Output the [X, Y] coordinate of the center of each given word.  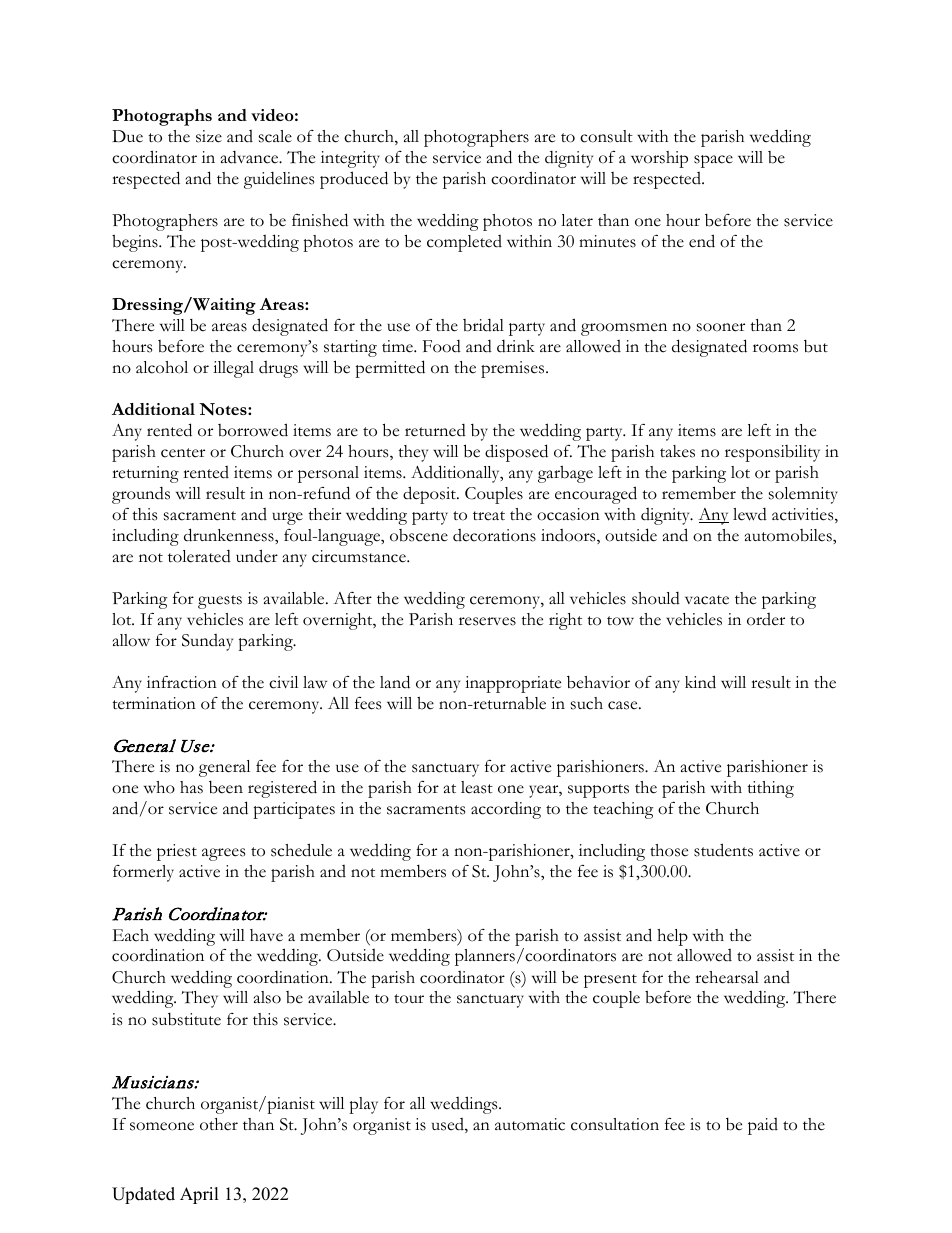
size [209, 136]
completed [464, 243]
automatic [530, 1124]
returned [435, 430]
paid [763, 1126]
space [713, 161]
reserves [487, 621]
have [266, 935]
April [199, 1195]
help [672, 937]
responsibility [772, 453]
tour [409, 999]
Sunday [207, 642]
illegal [233, 369]
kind [700, 682]
